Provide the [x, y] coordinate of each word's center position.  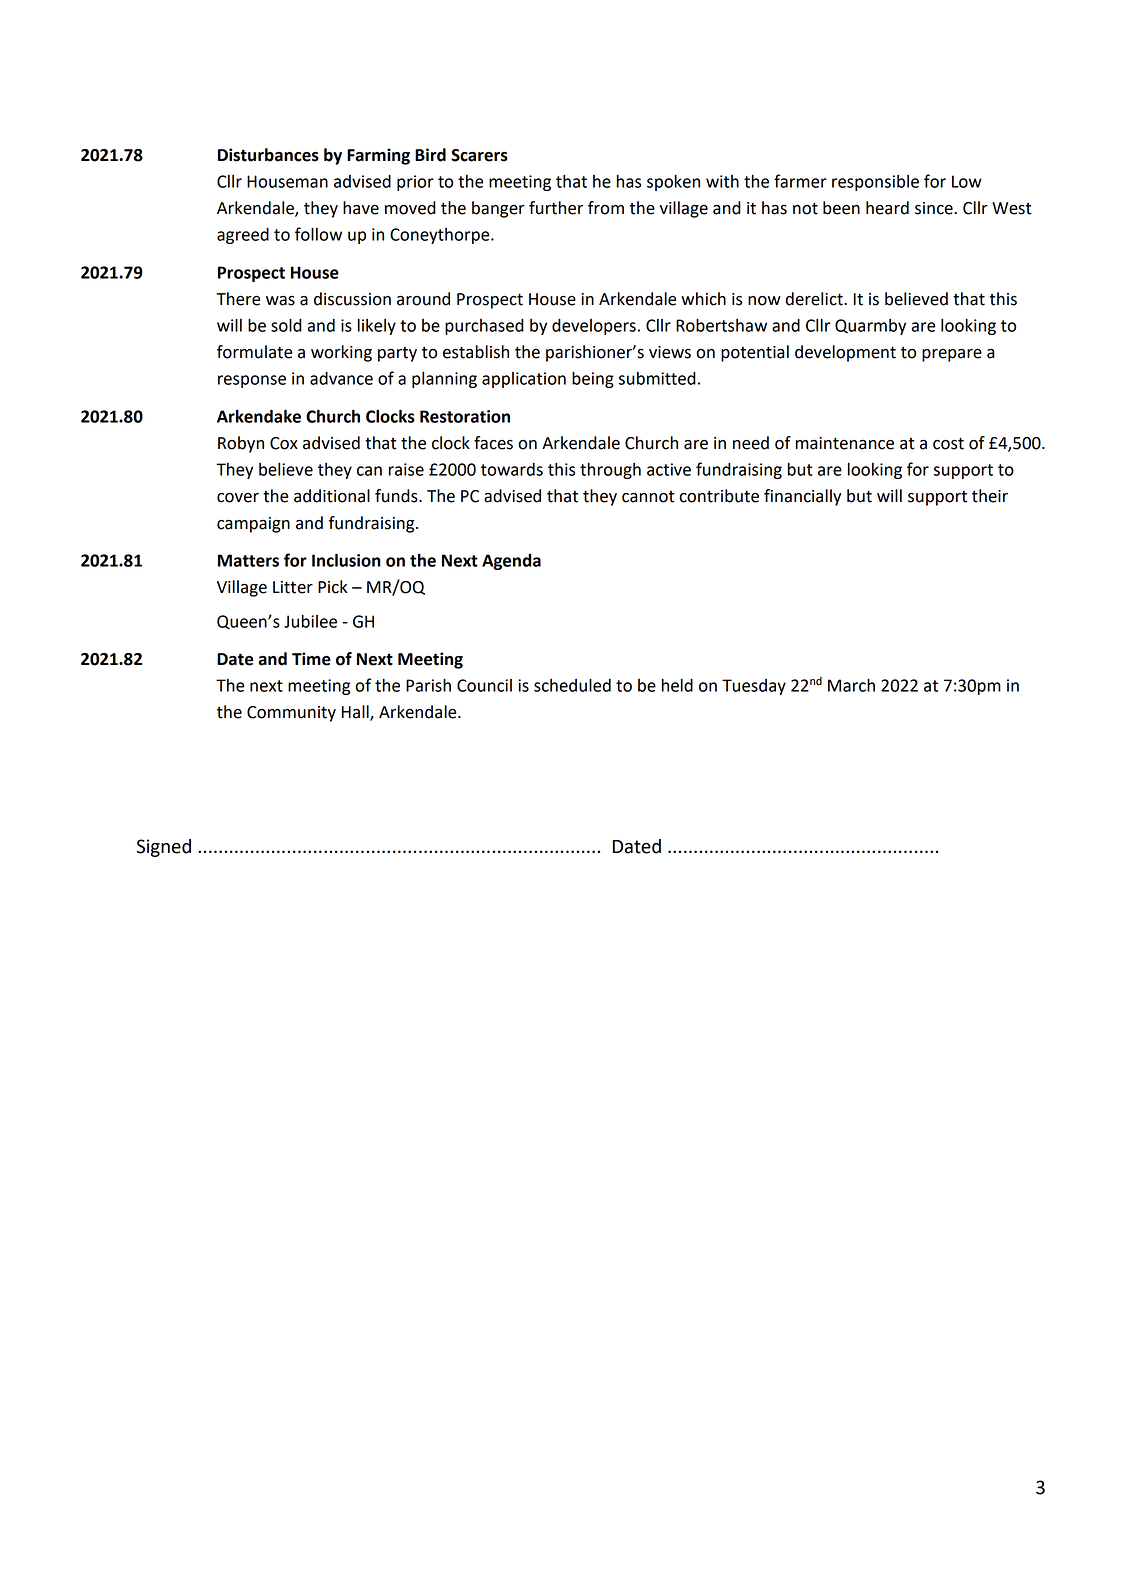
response [252, 381]
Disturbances [268, 155]
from [606, 208]
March [851, 685]
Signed [164, 848]
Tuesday [754, 687]
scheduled [572, 685]
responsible [875, 183]
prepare [952, 355]
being [593, 380]
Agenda [511, 562]
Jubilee [310, 621]
